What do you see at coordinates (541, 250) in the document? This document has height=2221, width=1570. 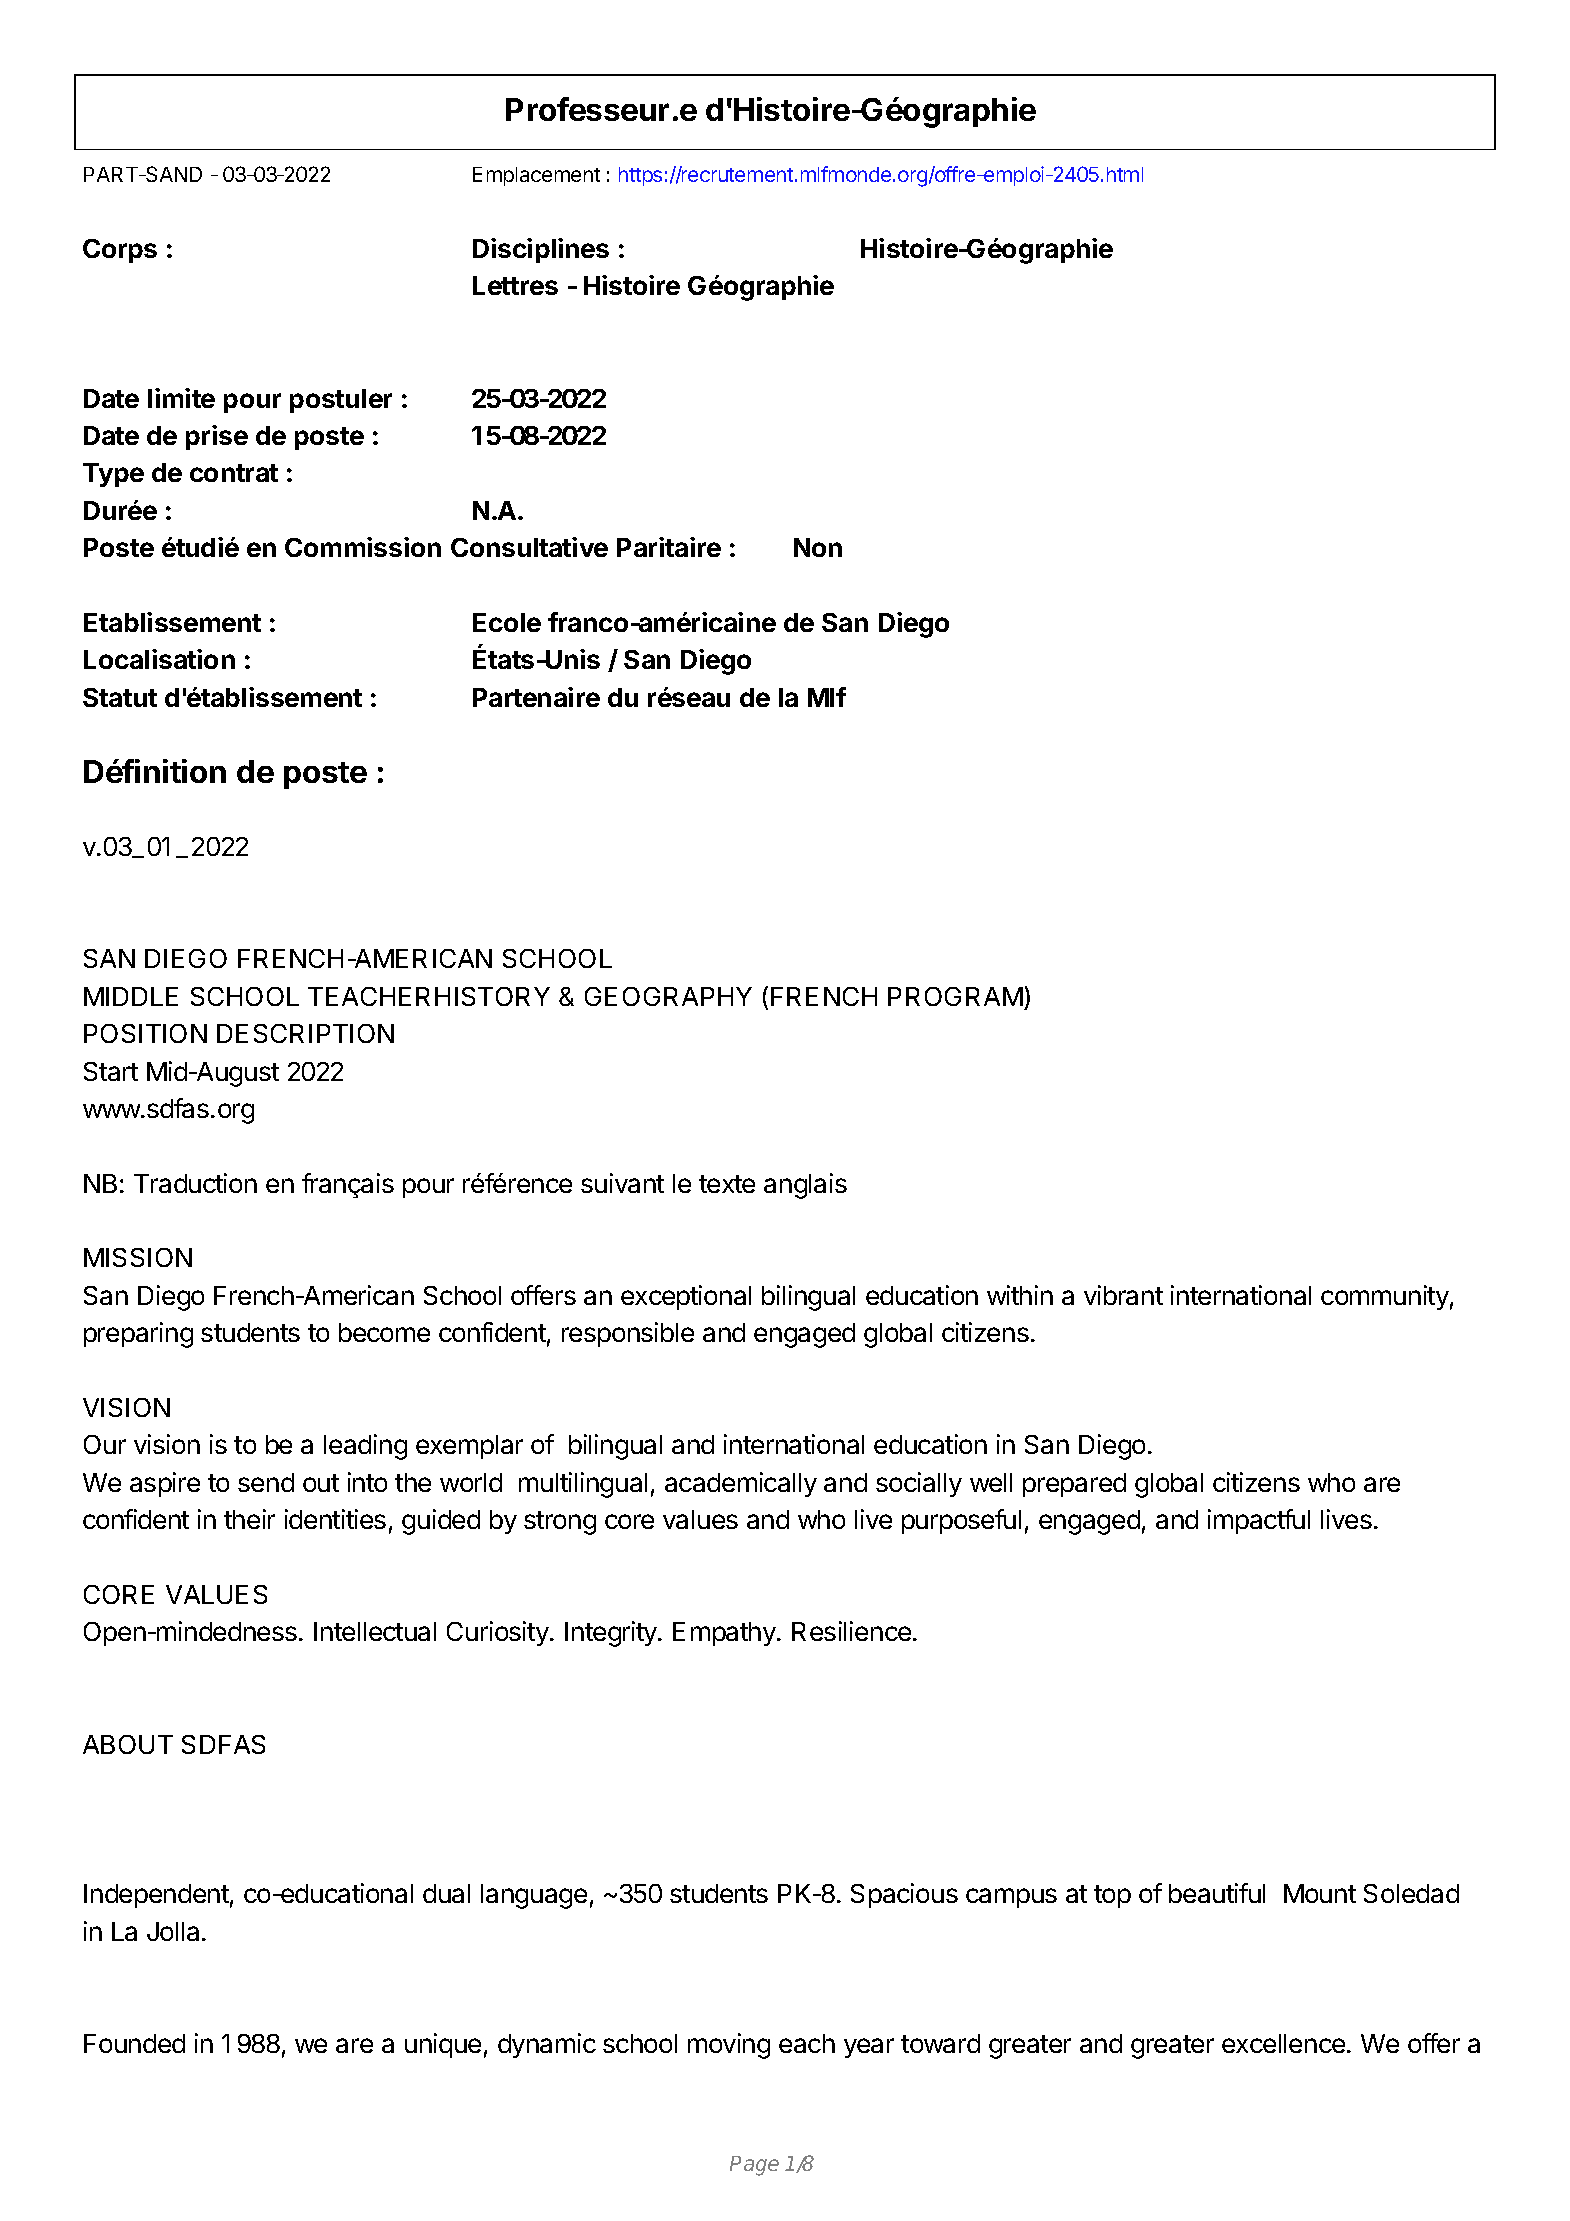 I see `Disciplines` at bounding box center [541, 250].
